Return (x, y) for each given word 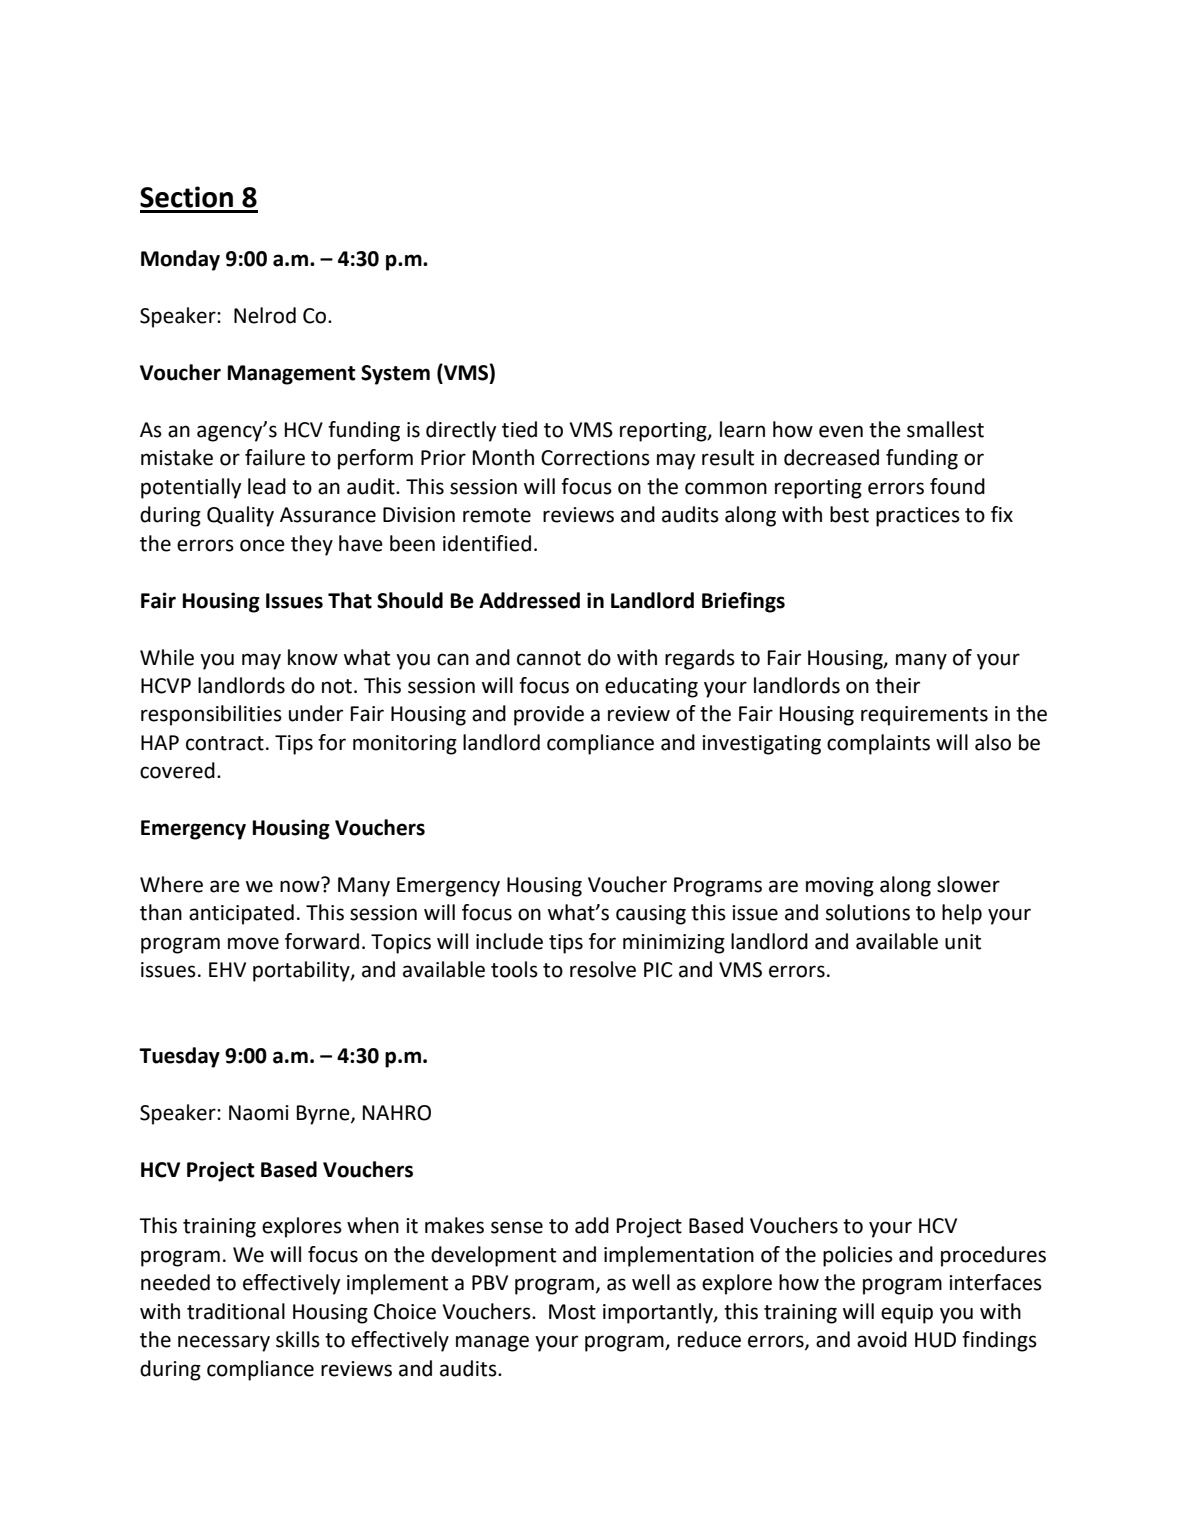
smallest (945, 429)
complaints (878, 744)
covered (177, 770)
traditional (236, 1311)
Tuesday (179, 1057)
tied (519, 429)
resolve (603, 969)
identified (487, 543)
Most (572, 1312)
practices (918, 517)
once (262, 545)
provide (549, 715)
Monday (180, 260)
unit (963, 942)
